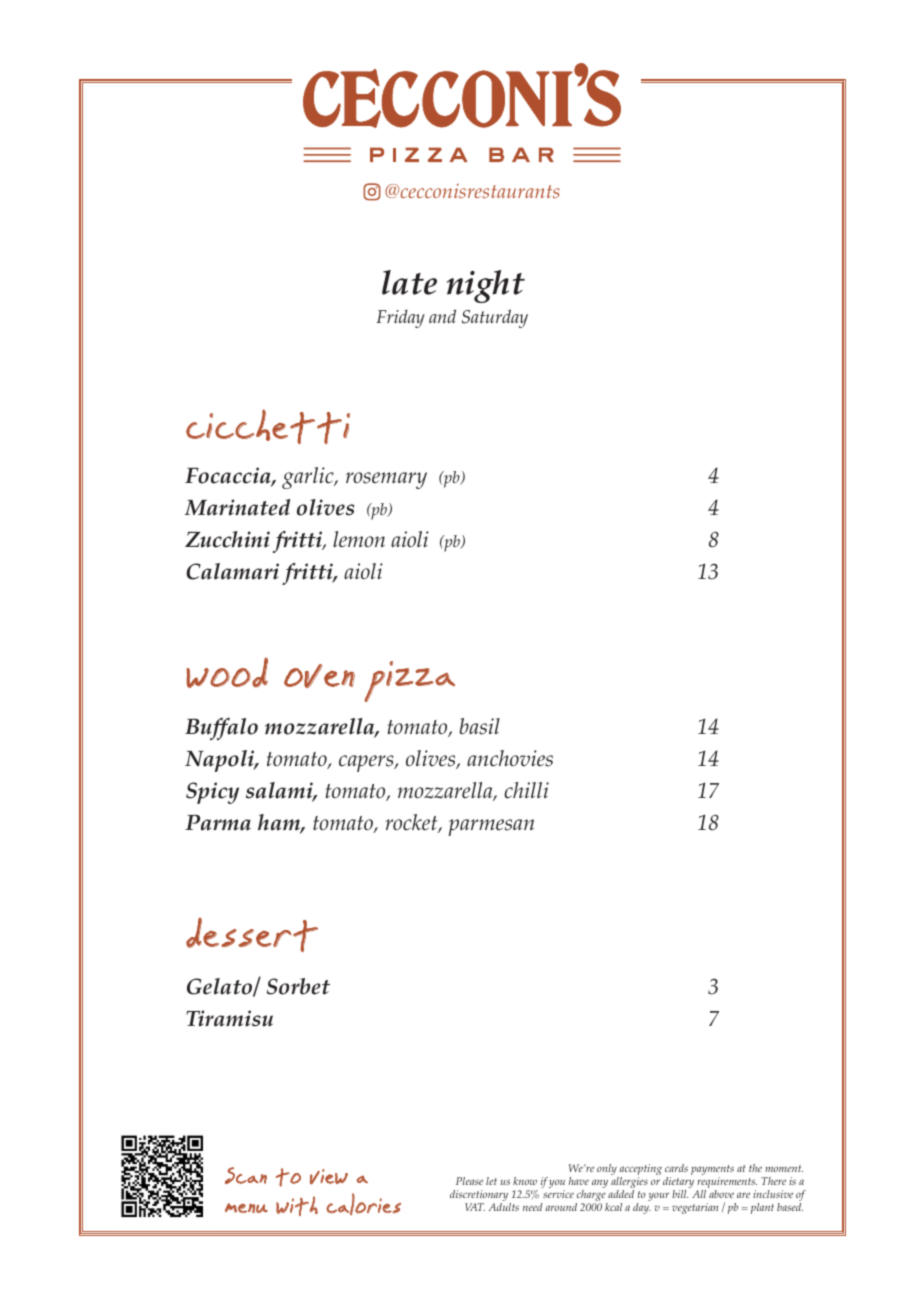  I want to click on basil, so click(479, 726).
